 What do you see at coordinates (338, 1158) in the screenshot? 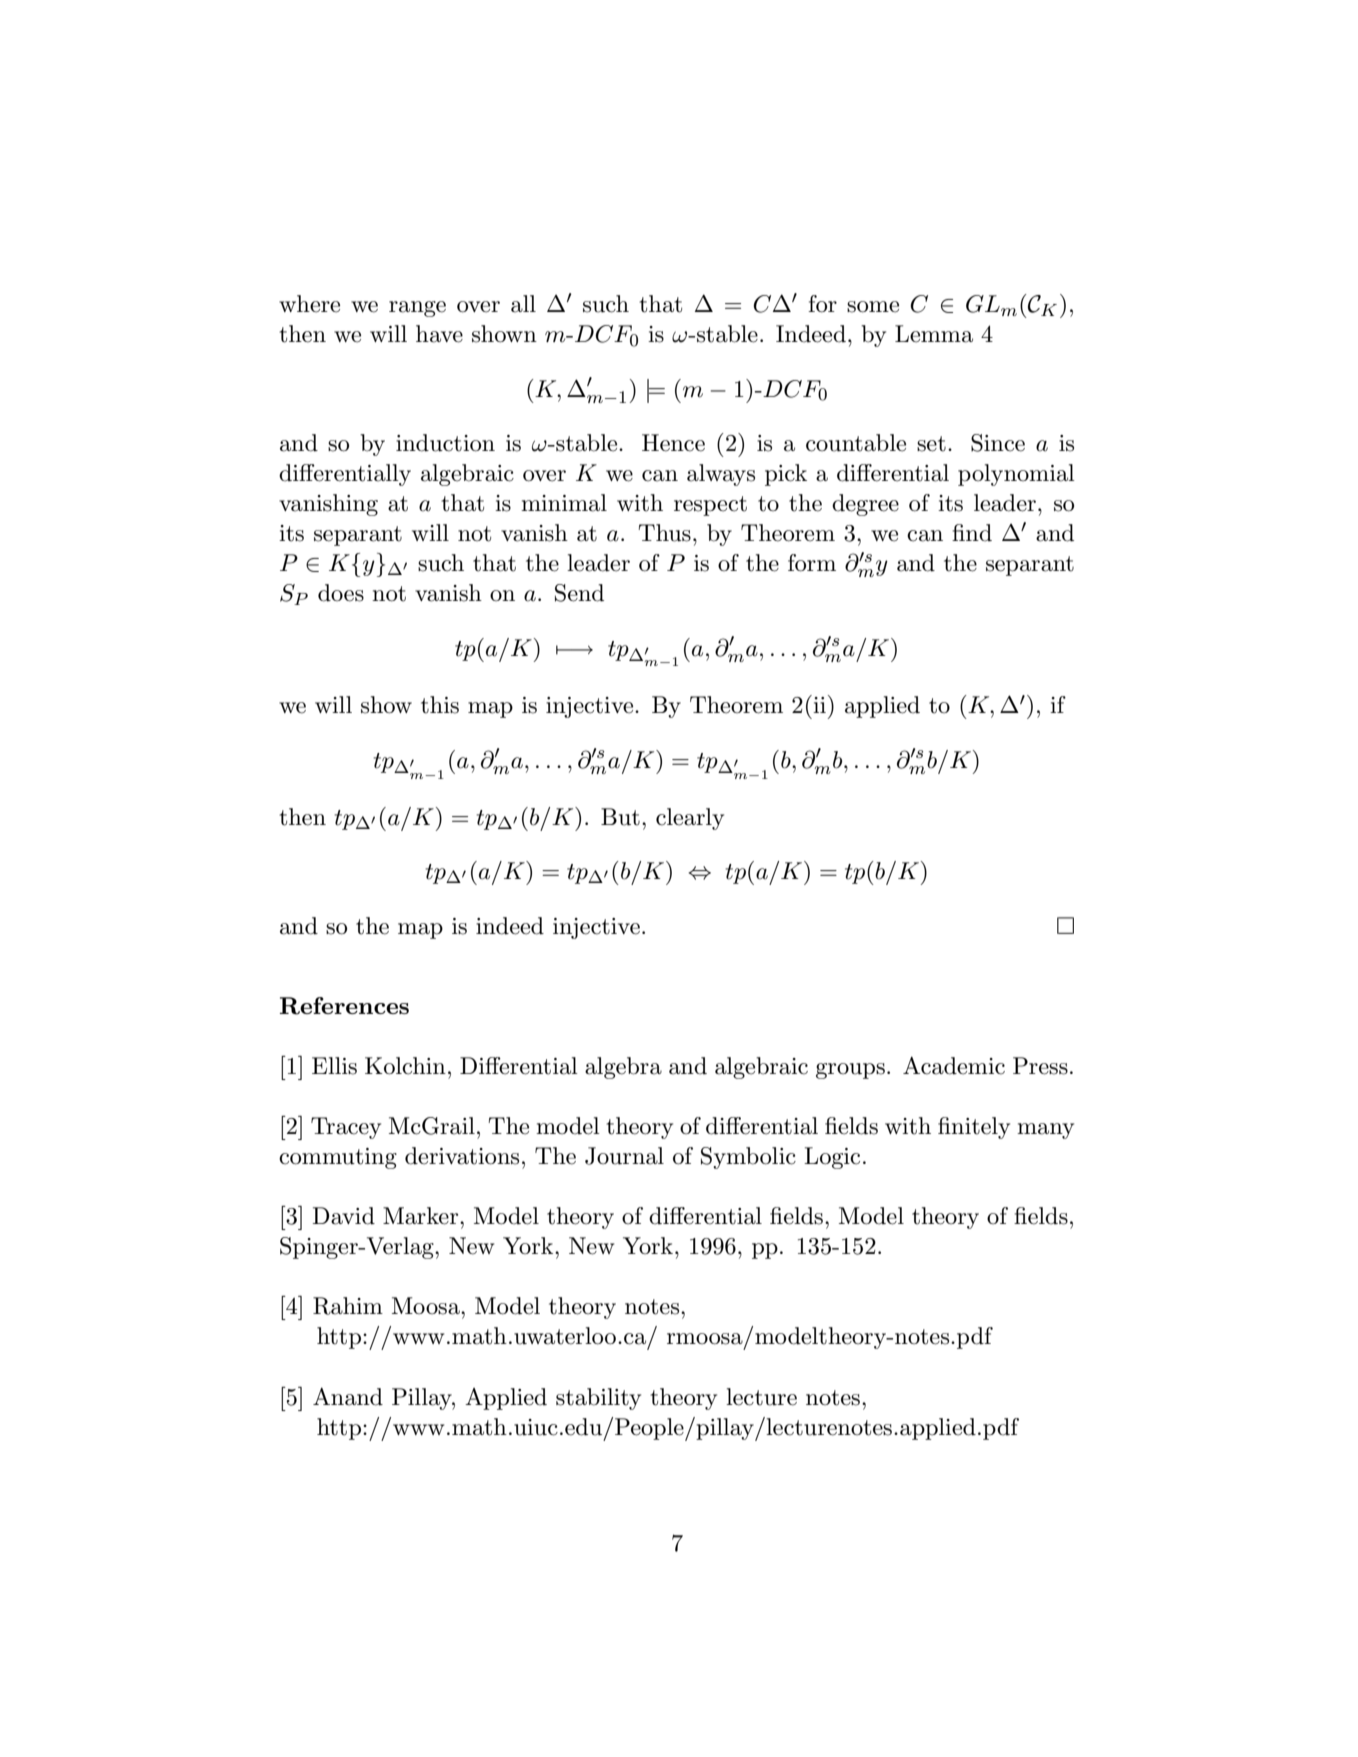
I see `commuting` at bounding box center [338, 1158].
